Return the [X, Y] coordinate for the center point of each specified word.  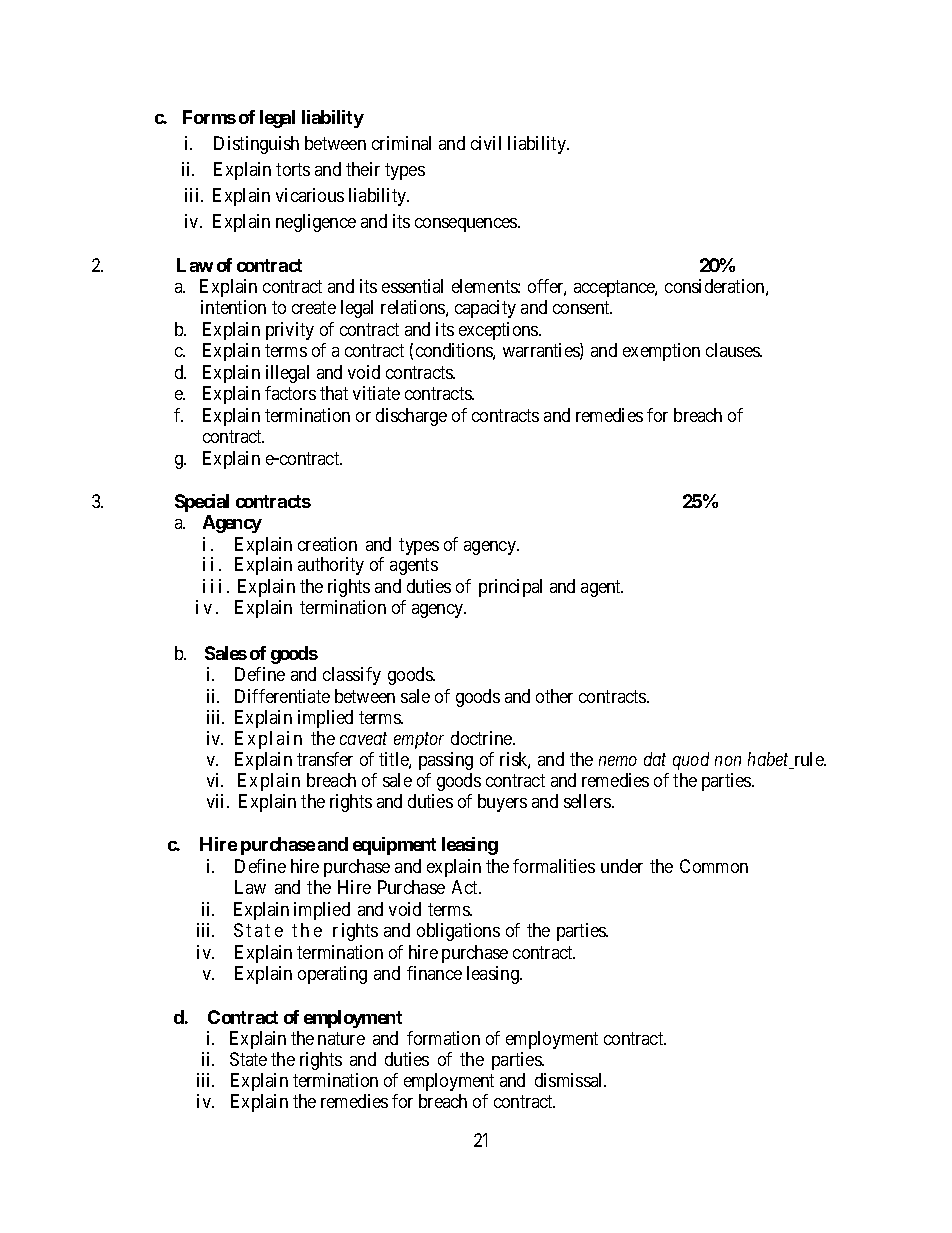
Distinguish [256, 145]
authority [331, 566]
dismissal [570, 1080]
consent [582, 308]
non [728, 761]
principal [510, 588]
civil [486, 143]
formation [443, 1038]
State [248, 1059]
